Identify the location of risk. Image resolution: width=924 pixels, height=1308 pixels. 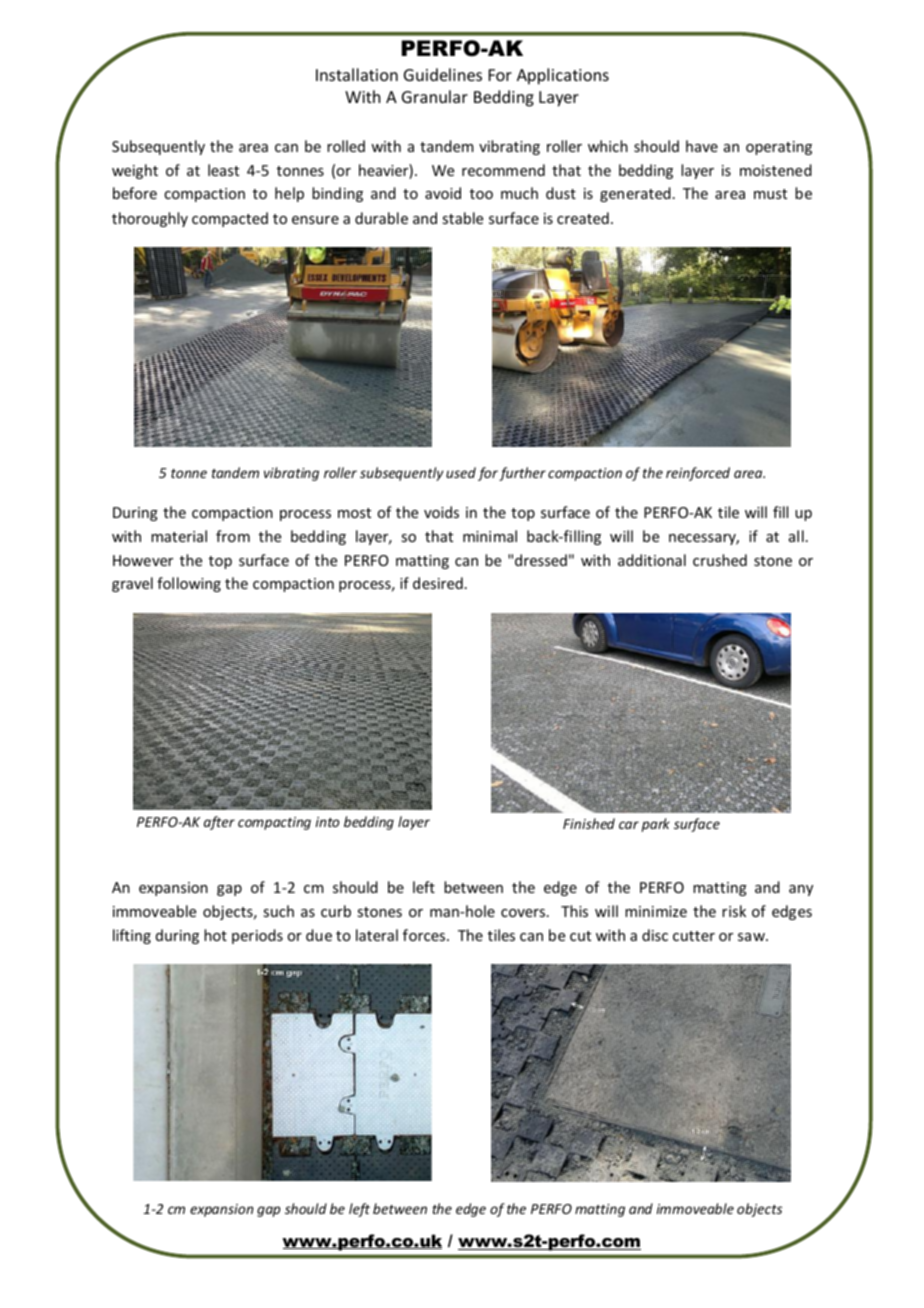
(734, 911).
